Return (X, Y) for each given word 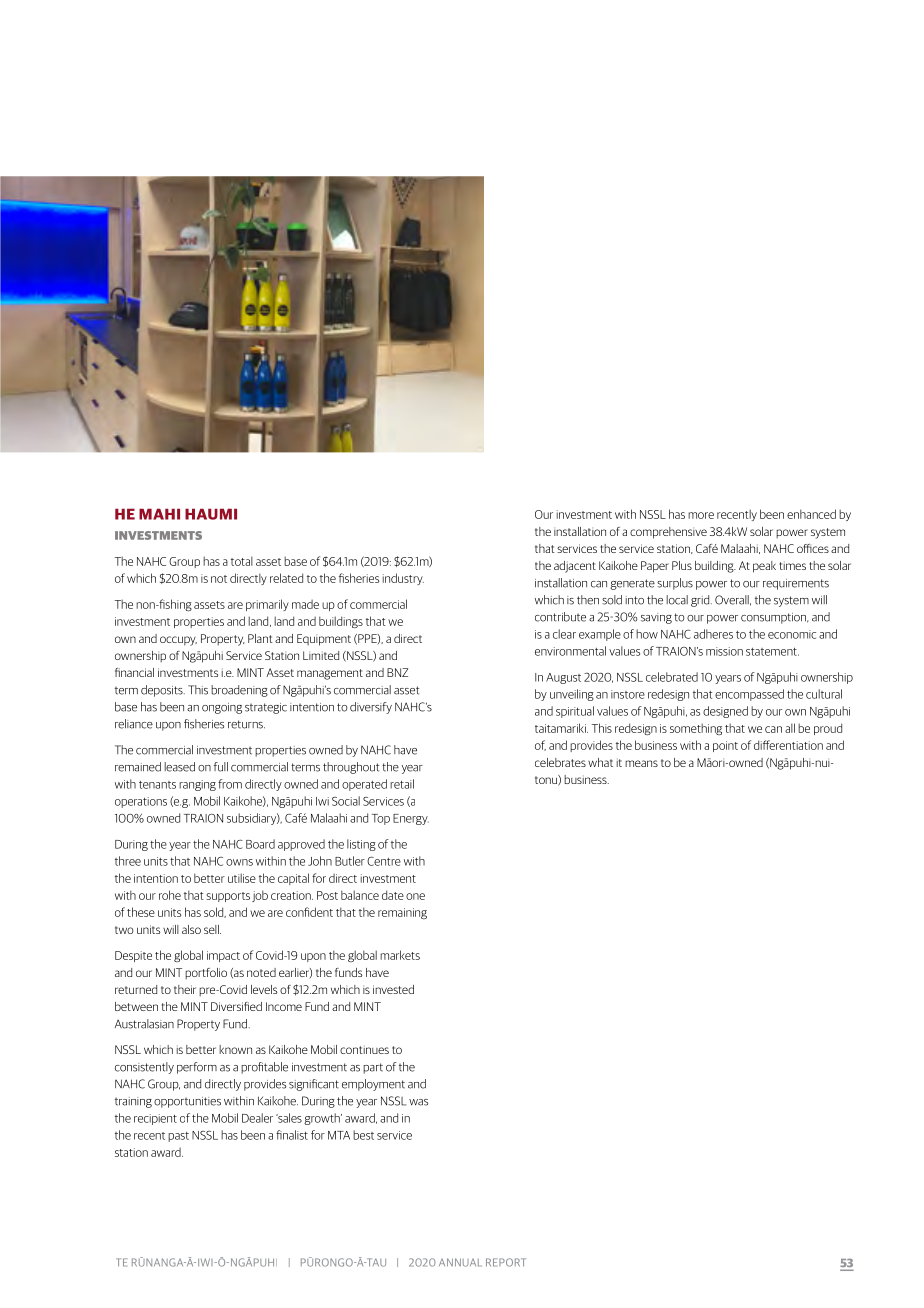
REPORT (506, 1262)
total (242, 561)
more (701, 515)
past (178, 1137)
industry (403, 579)
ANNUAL (460, 1262)
